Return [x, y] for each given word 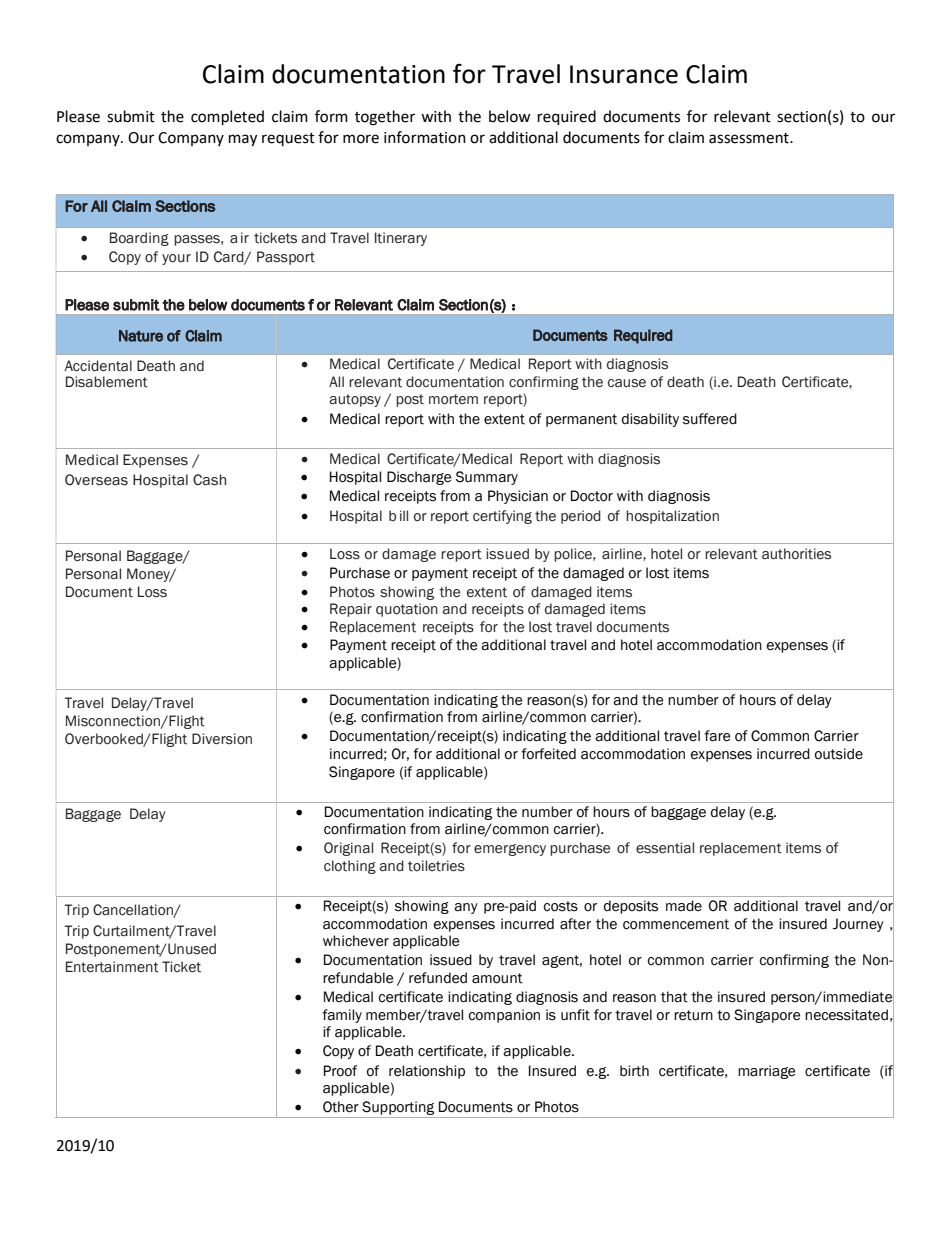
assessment [750, 138]
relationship [427, 1072]
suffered [710, 419]
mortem [453, 399]
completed [227, 117]
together [385, 118]
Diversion [222, 739]
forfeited [548, 754]
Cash [209, 480]
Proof [340, 1071]
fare [717, 736]
